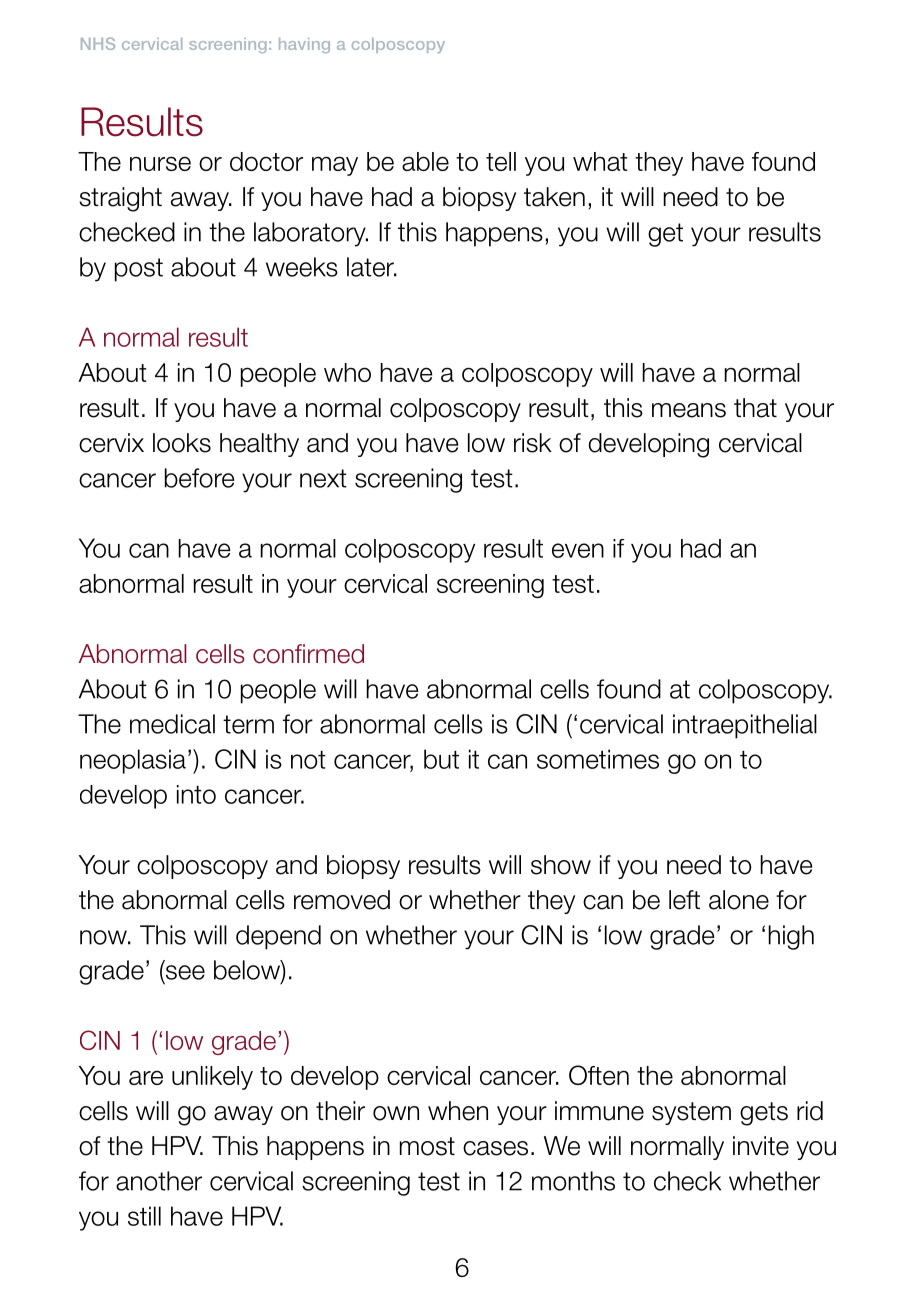 Image resolution: width=924 pixels, height=1308 pixels. I want to click on depend, so click(278, 937).
